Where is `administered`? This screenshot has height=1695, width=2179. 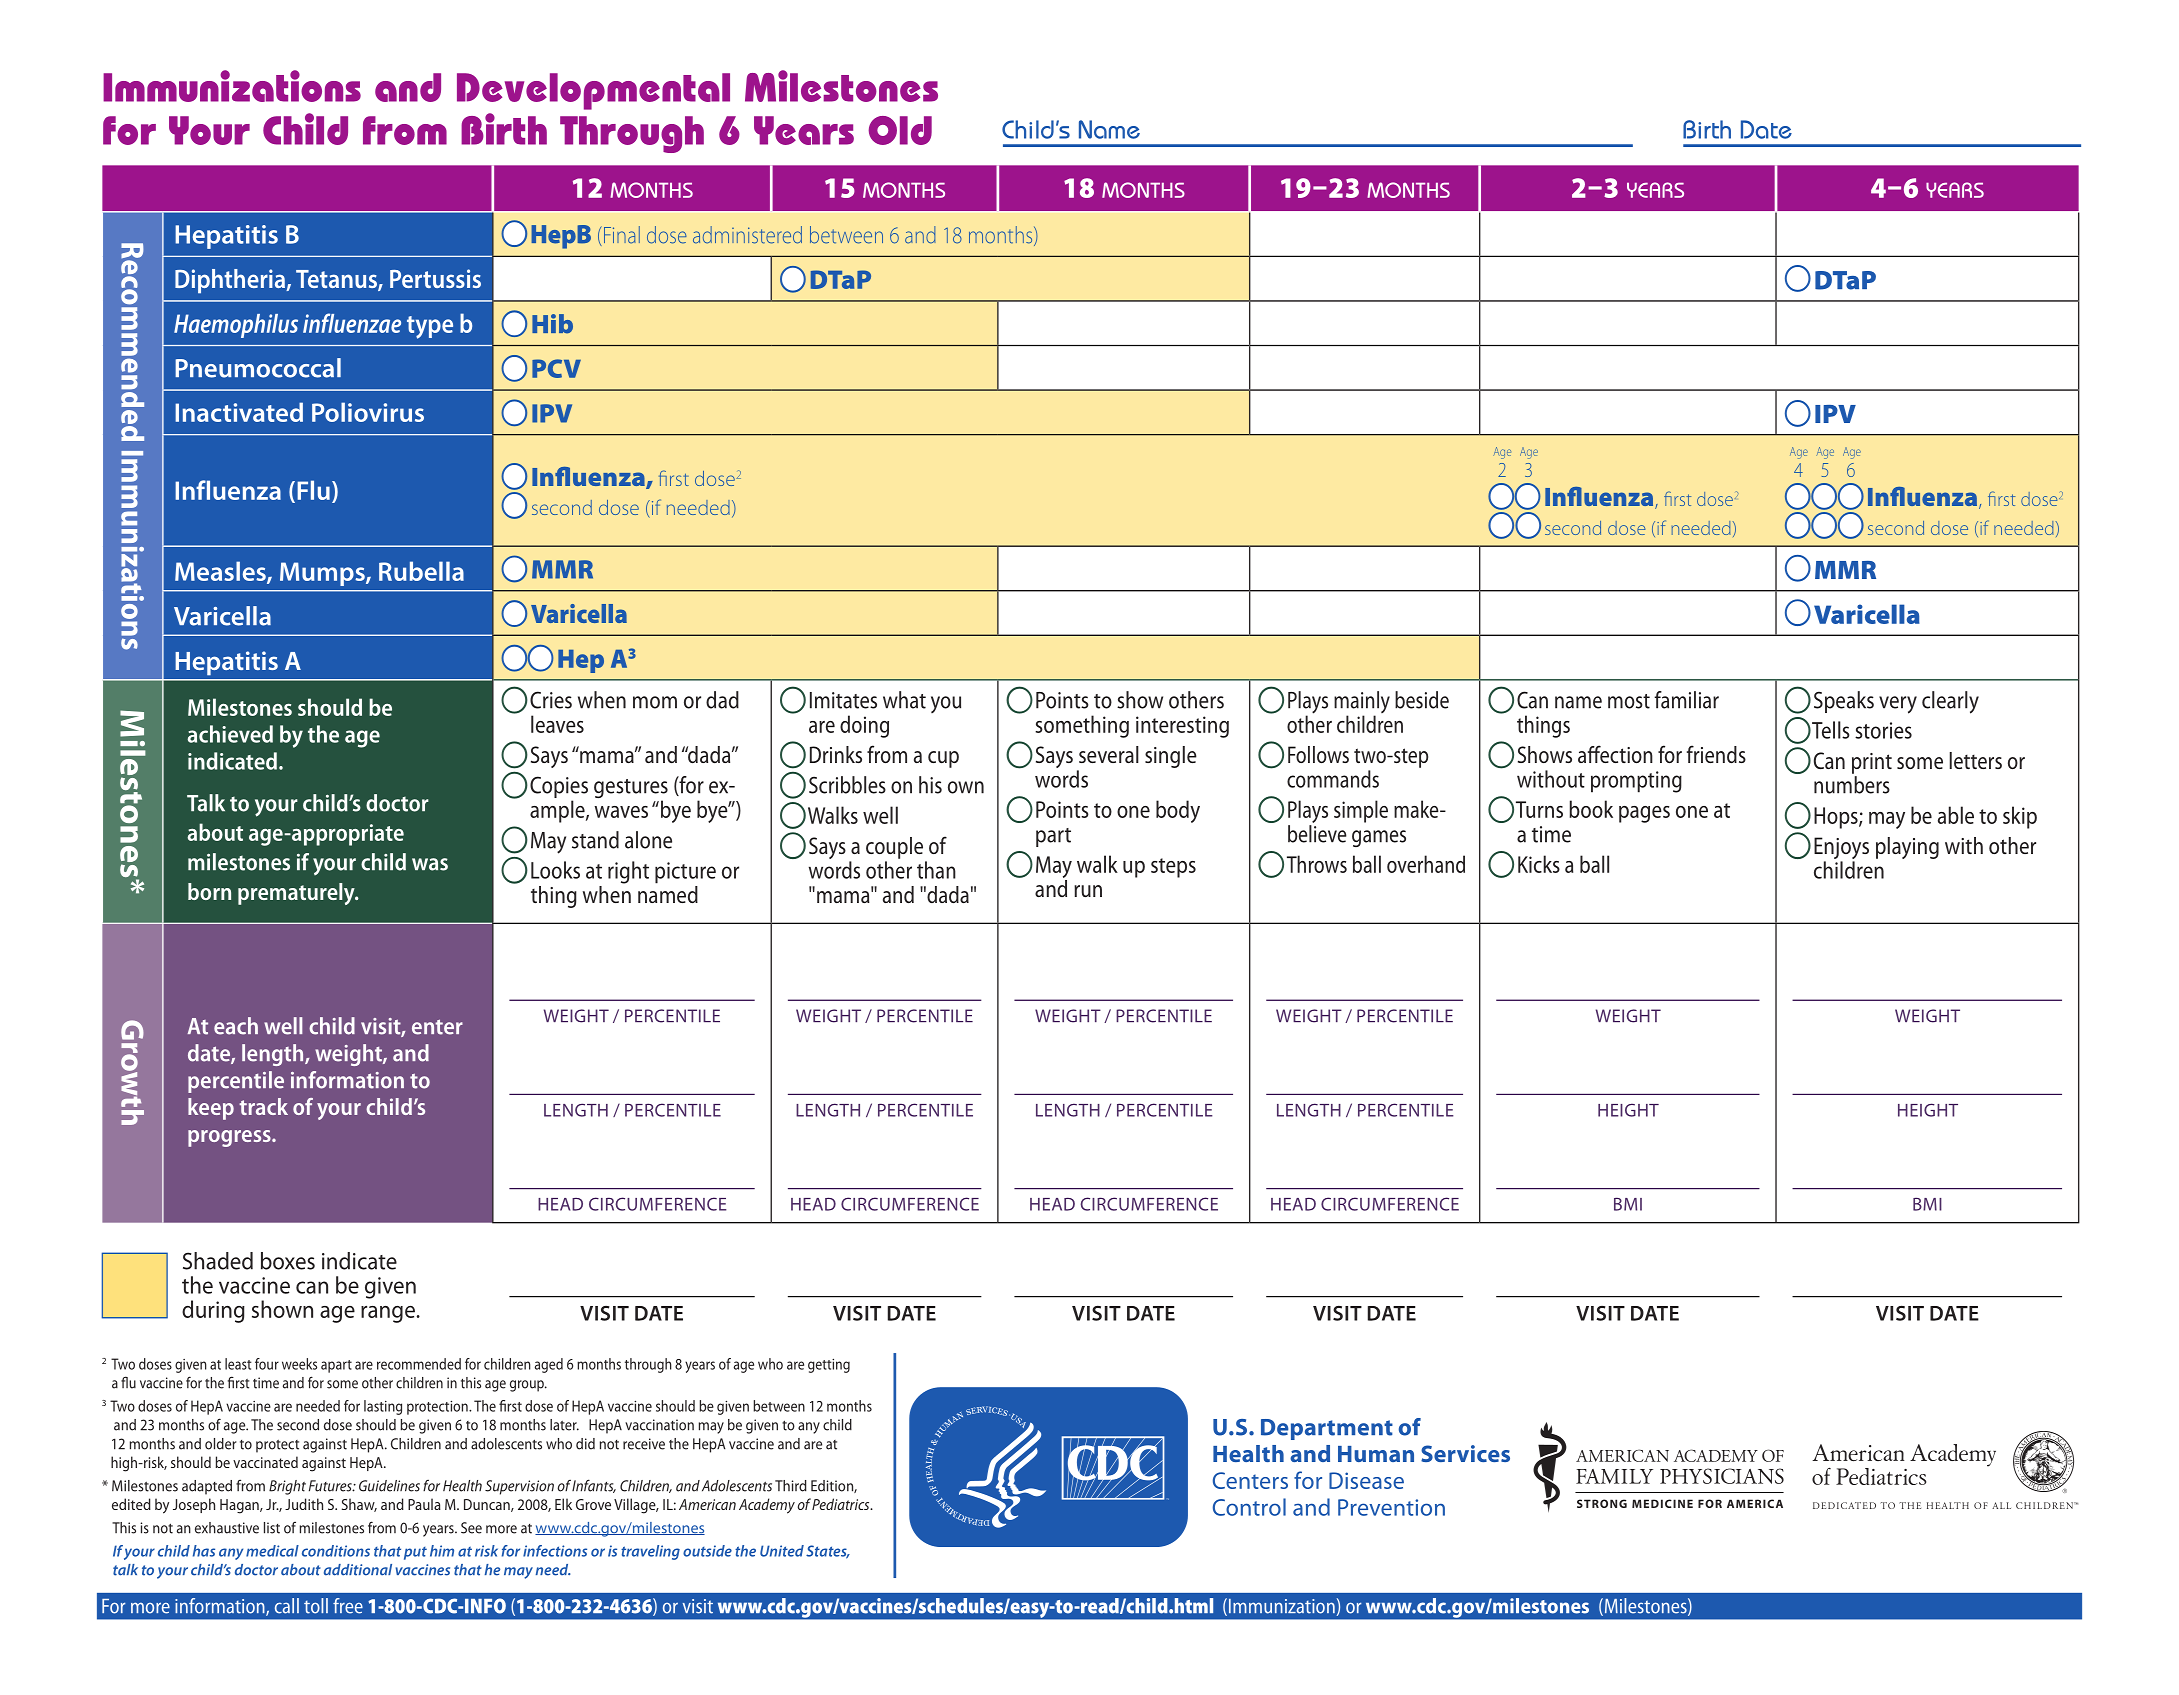 administered is located at coordinates (747, 235).
